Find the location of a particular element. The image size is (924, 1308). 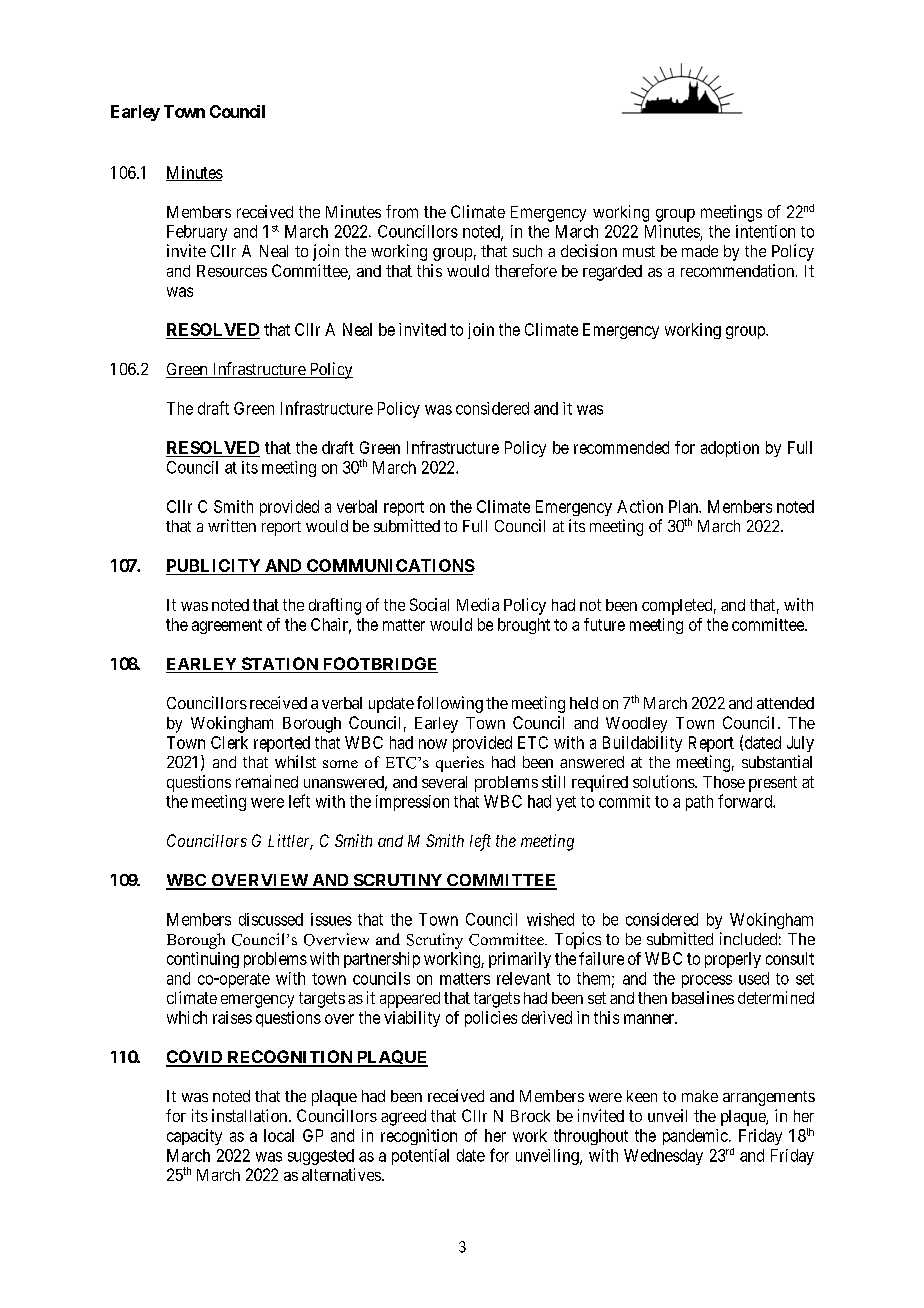

local is located at coordinates (279, 1135).
